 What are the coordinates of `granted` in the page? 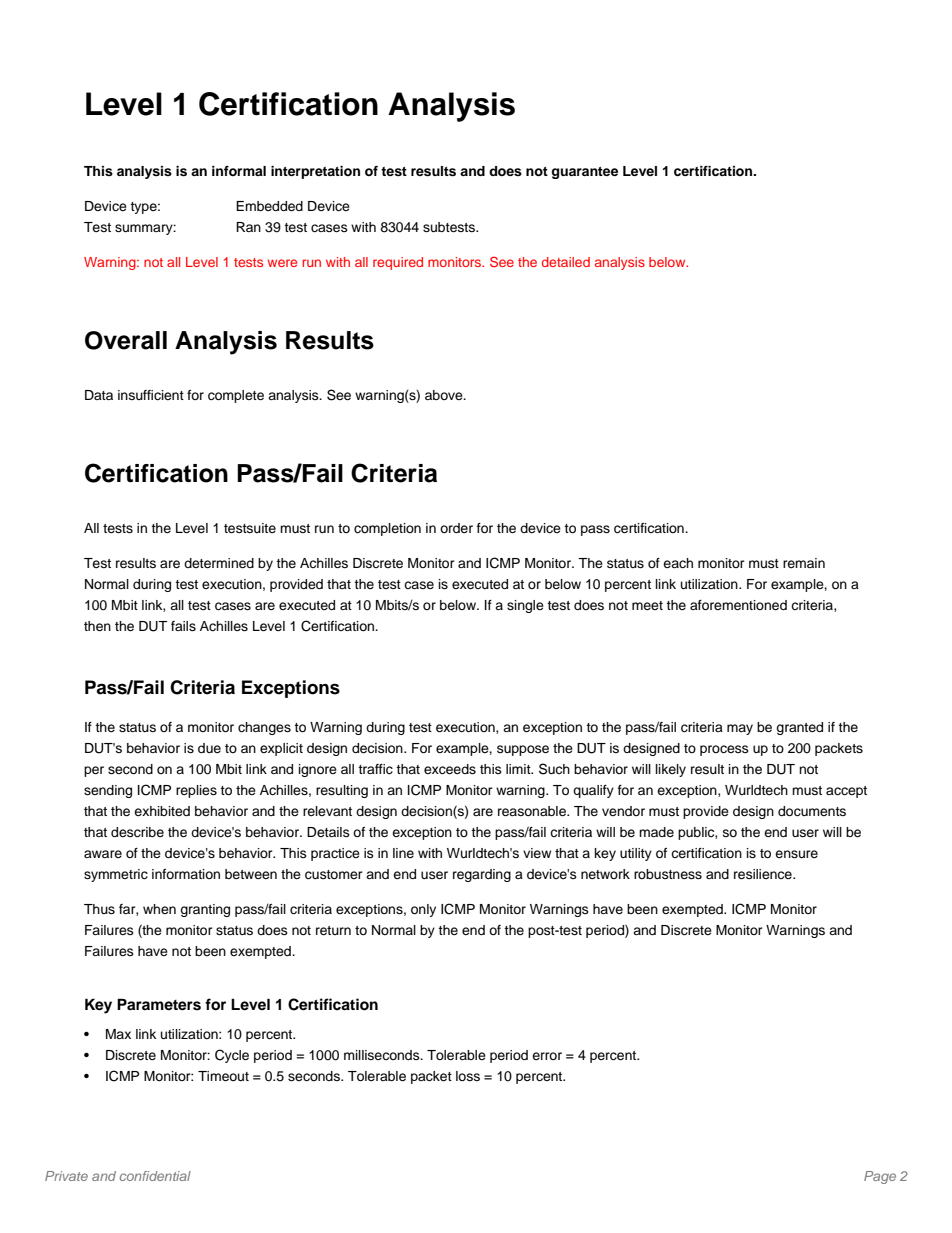 It's located at (799, 728).
